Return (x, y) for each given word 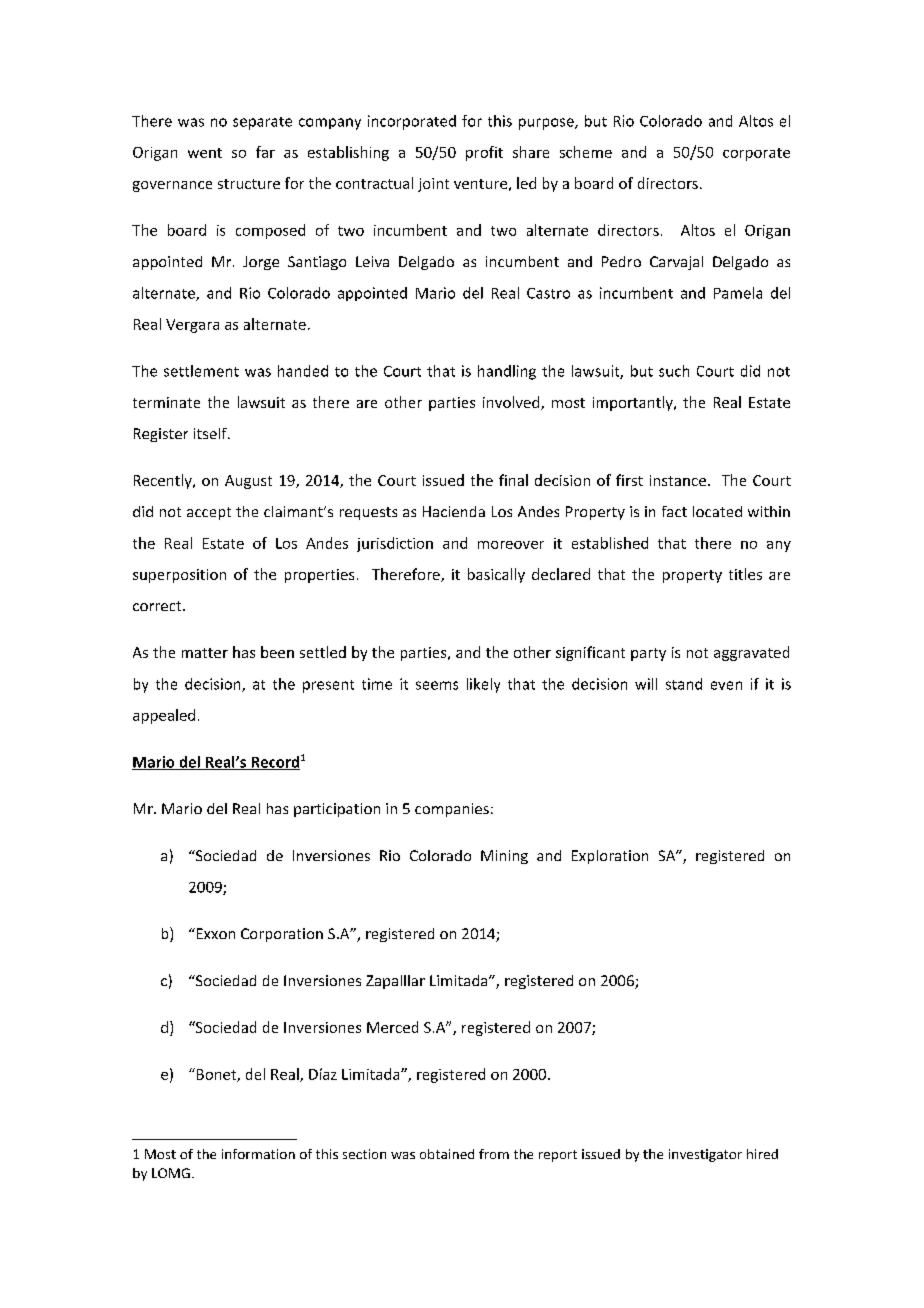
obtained (447, 1154)
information (258, 1154)
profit (484, 153)
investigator (705, 1155)
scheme (586, 152)
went (205, 153)
